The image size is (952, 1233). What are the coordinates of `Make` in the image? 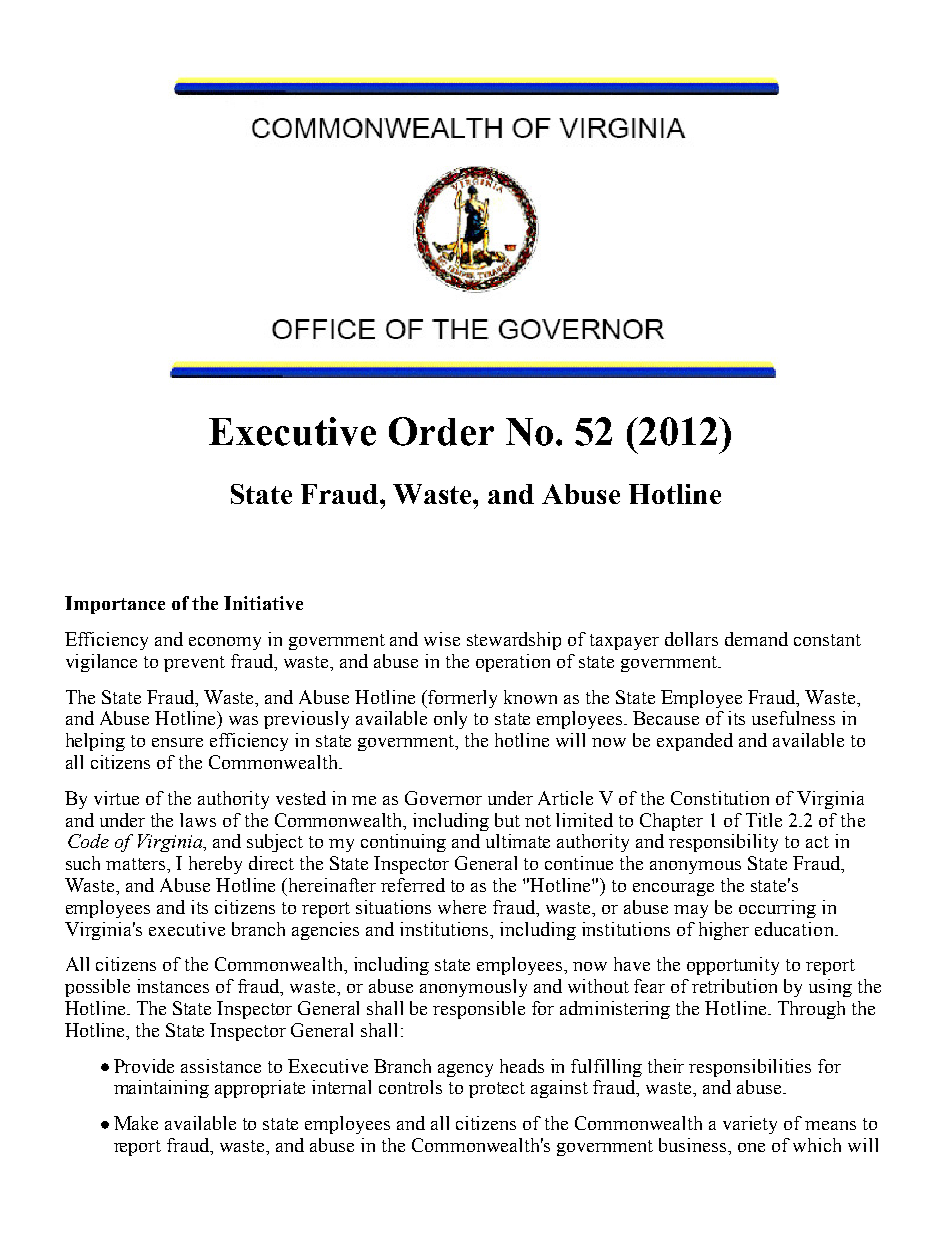 It's located at (136, 1123).
